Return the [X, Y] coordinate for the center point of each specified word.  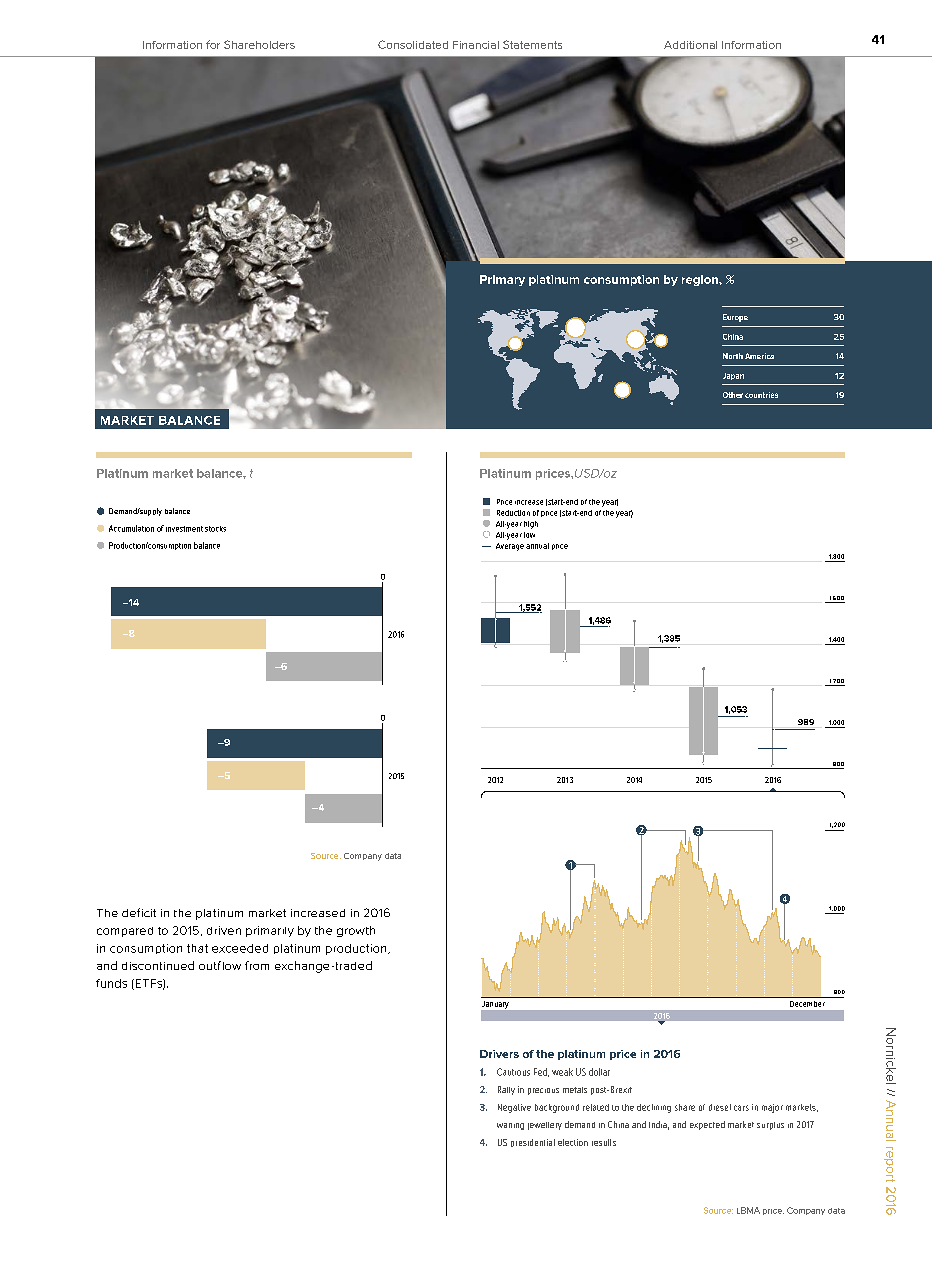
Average [510, 547]
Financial [476, 45]
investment [184, 529]
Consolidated [413, 44]
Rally [506, 1090]
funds [111, 983]
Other [733, 395]
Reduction [513, 513]
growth [356, 931]
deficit [139, 912]
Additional [690, 45]
